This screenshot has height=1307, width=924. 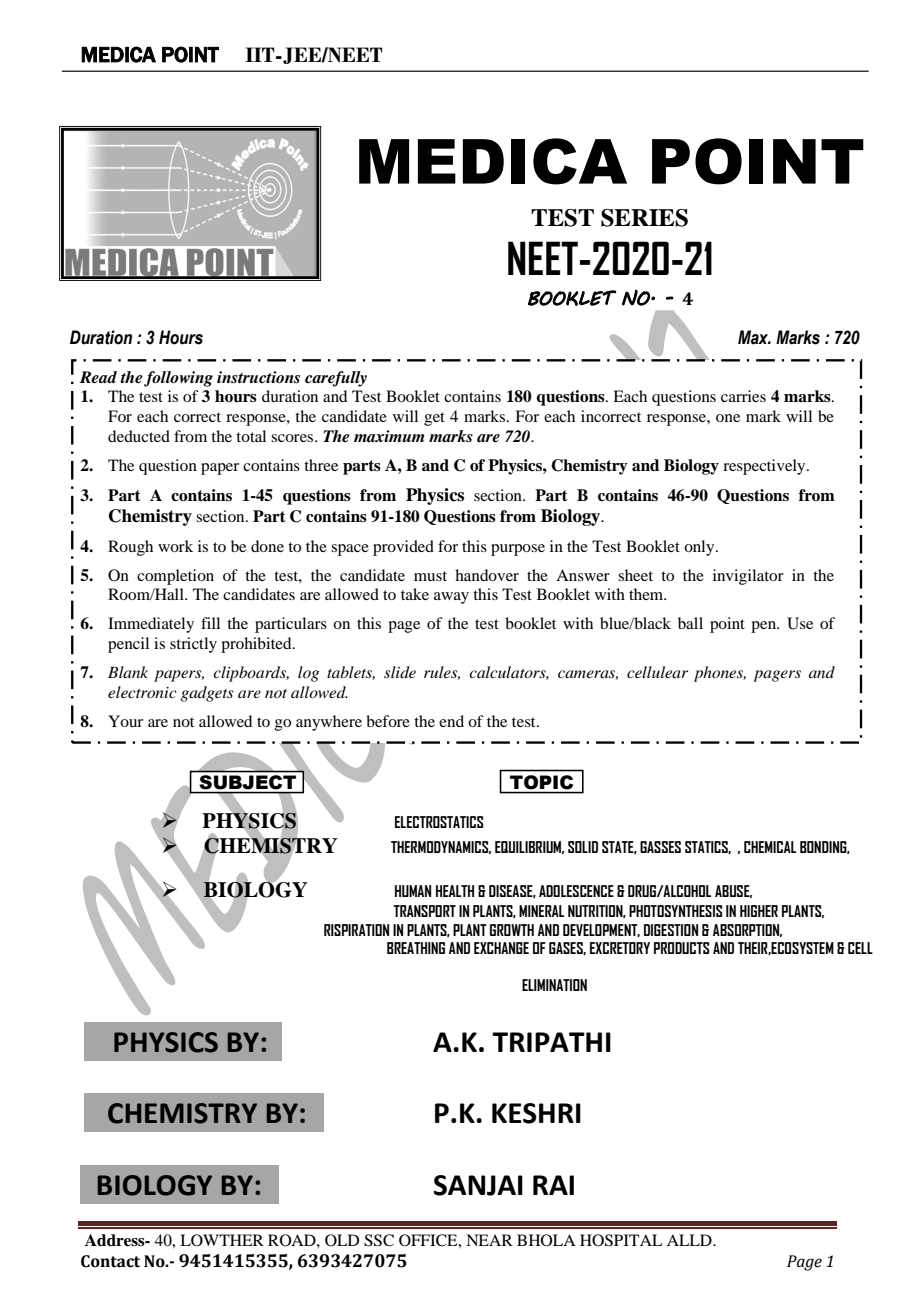 I want to click on completion, so click(x=175, y=577).
